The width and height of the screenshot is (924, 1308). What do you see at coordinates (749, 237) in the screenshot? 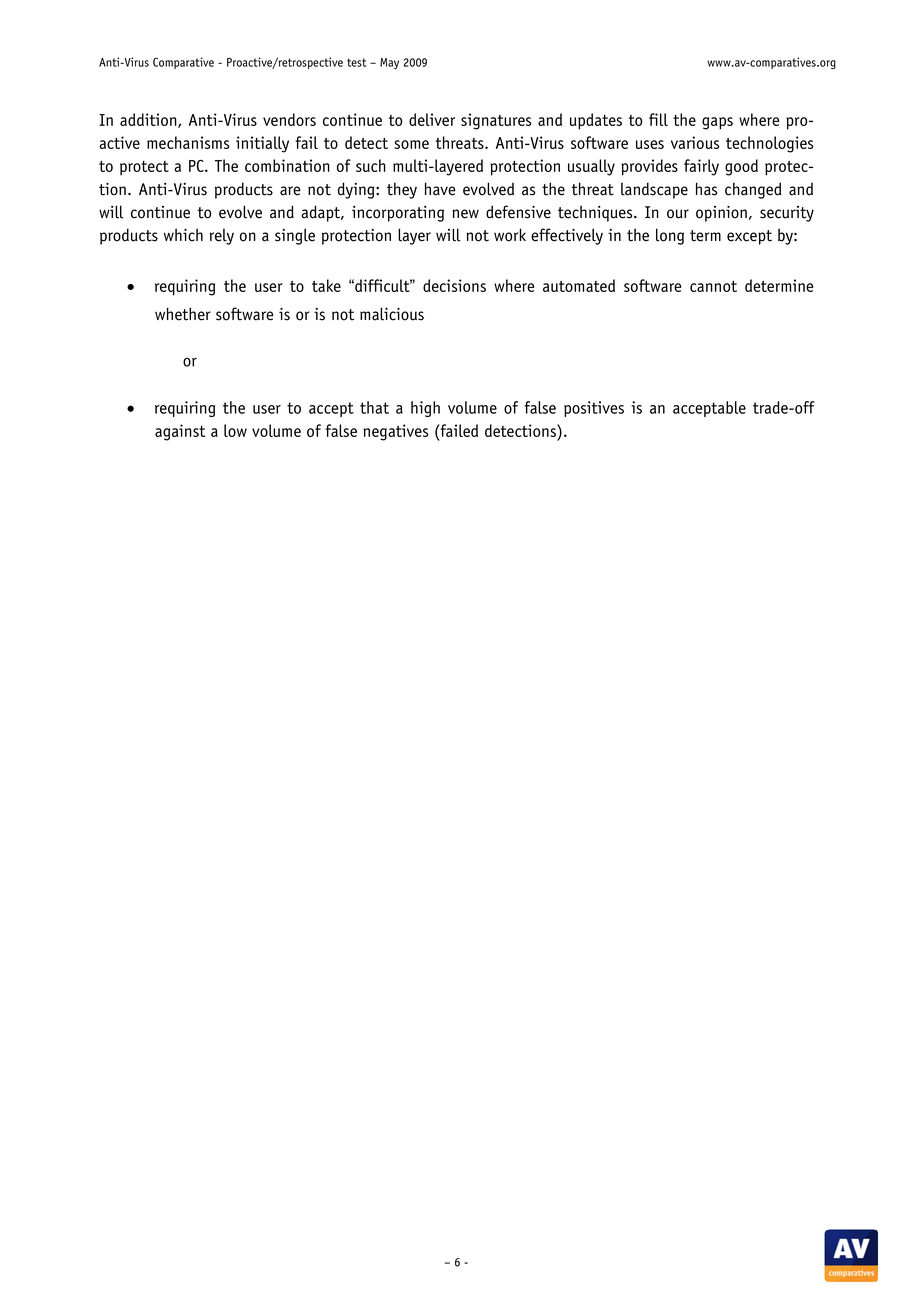
I see `except` at bounding box center [749, 237].
